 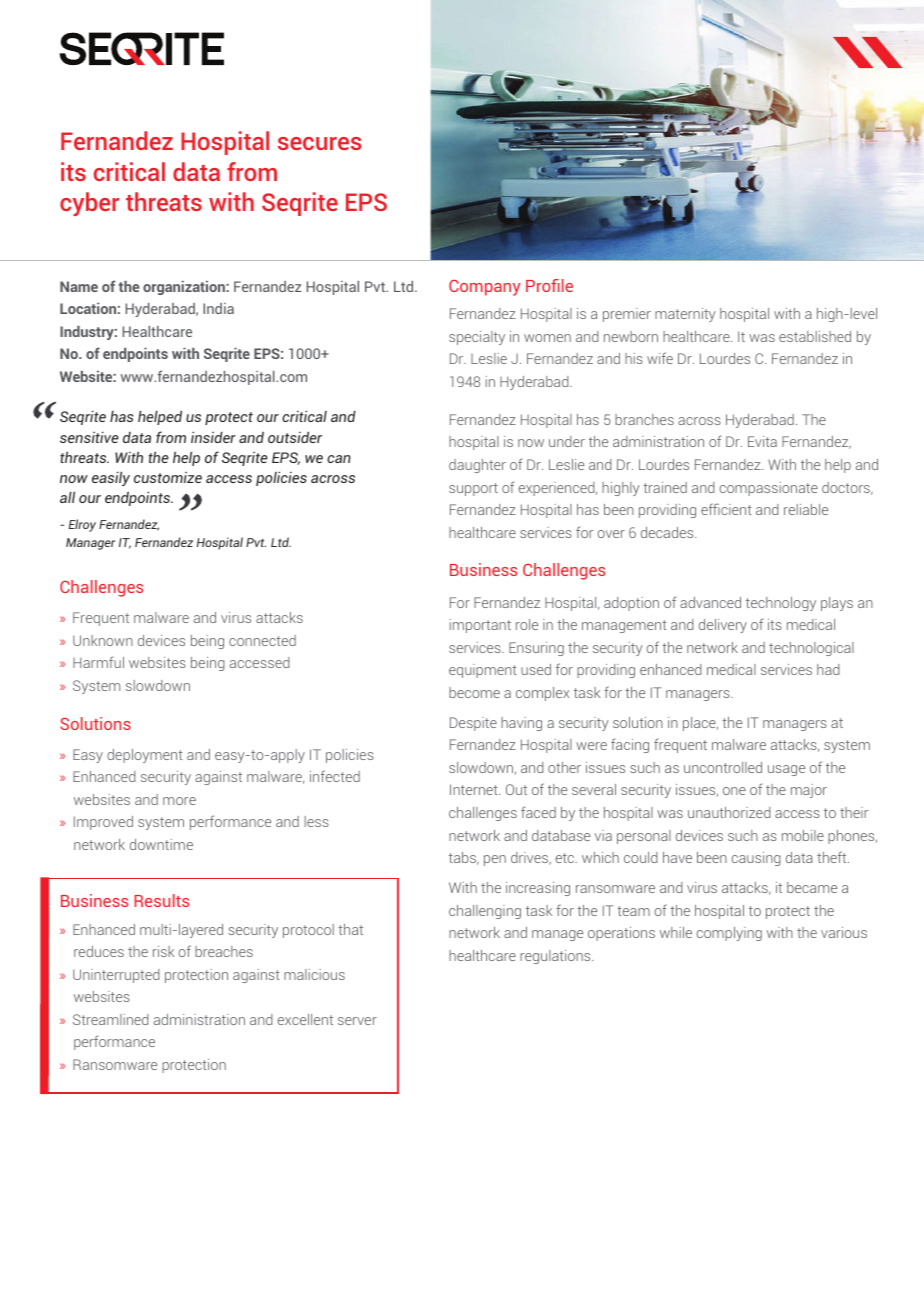 What do you see at coordinates (685, 315) in the screenshot?
I see `maternity` at bounding box center [685, 315].
